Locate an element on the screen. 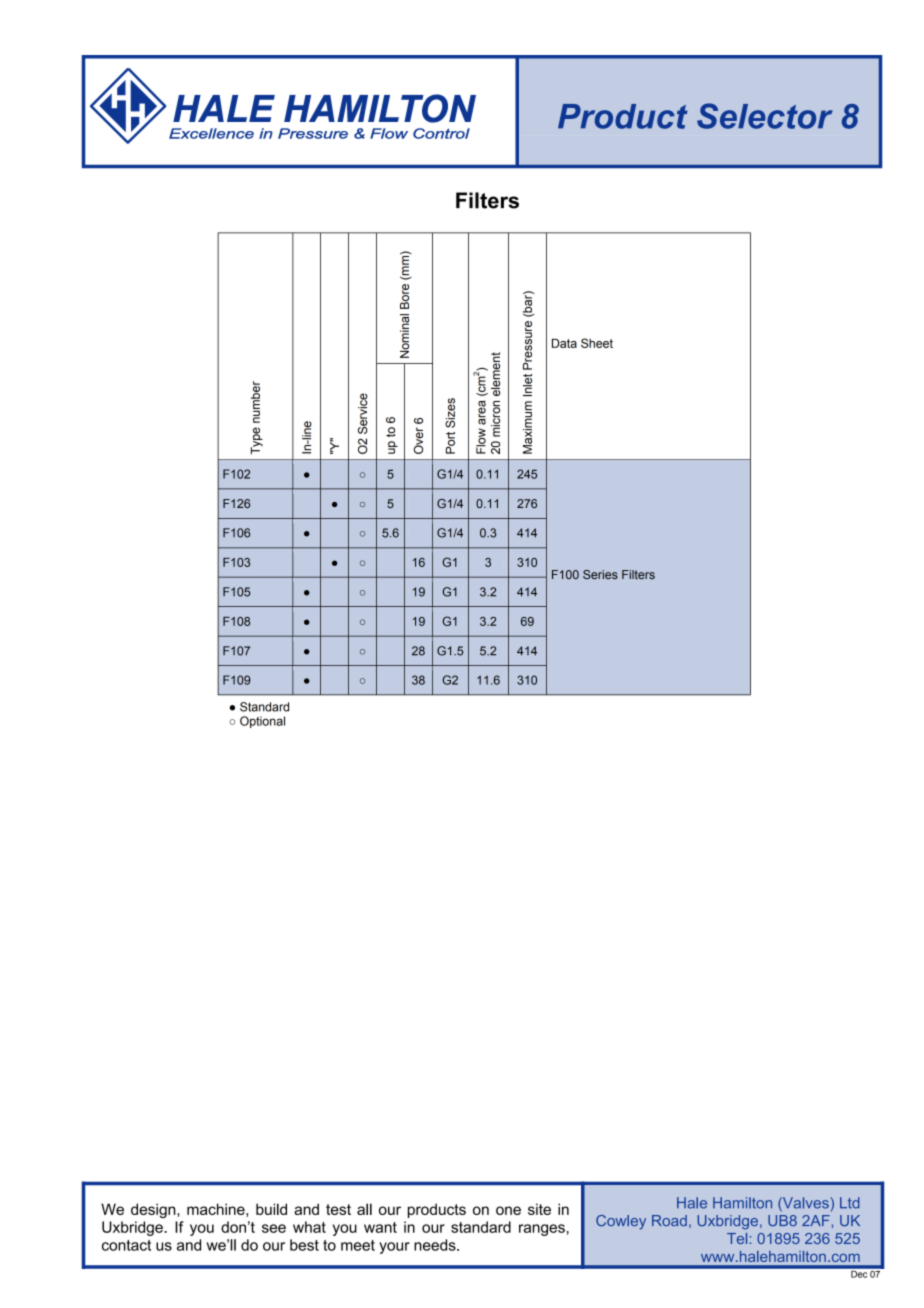 Image resolution: width=924 pixels, height=1308 pixels. Sheet is located at coordinates (597, 343).
